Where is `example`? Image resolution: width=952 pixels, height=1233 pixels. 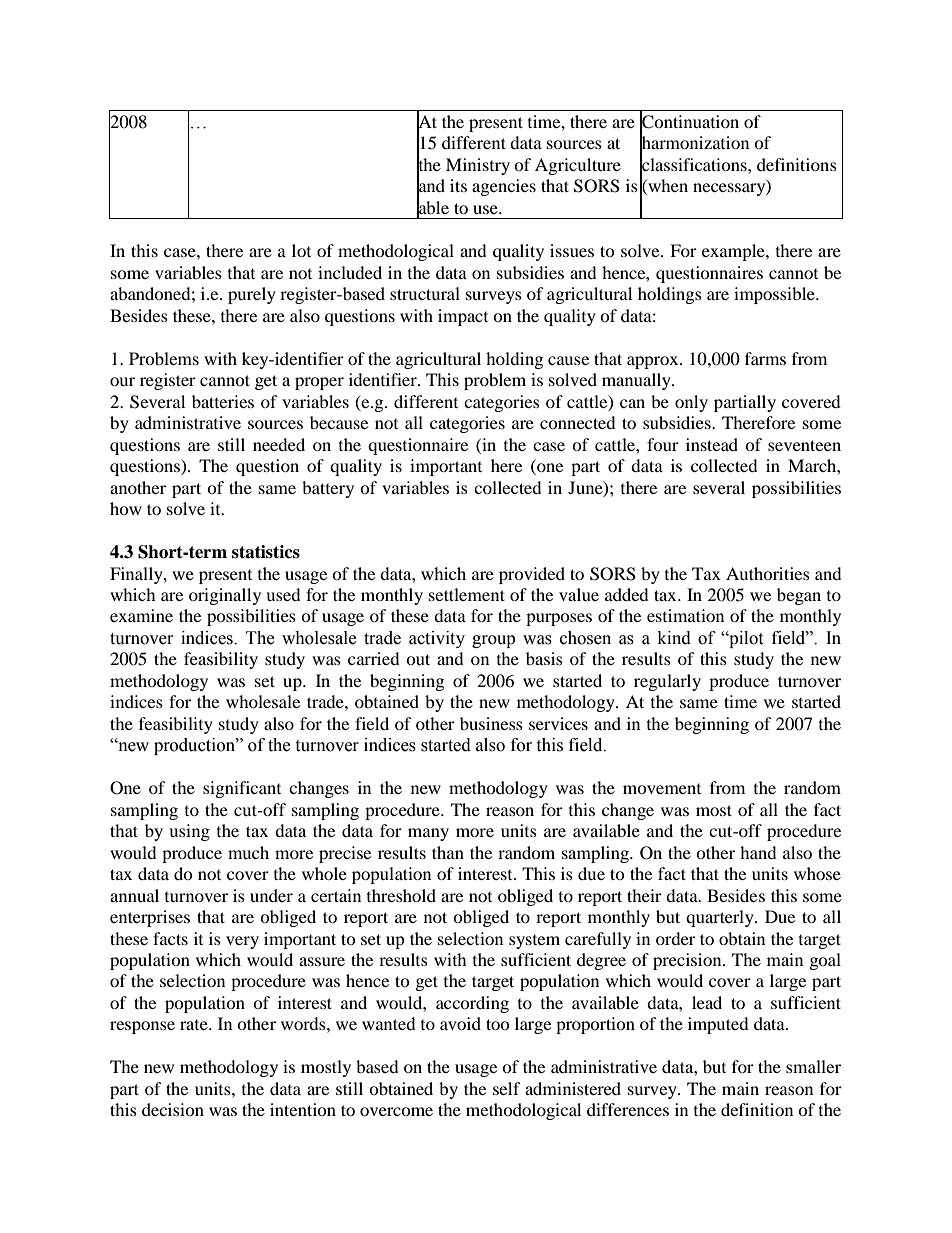 example is located at coordinates (734, 252).
